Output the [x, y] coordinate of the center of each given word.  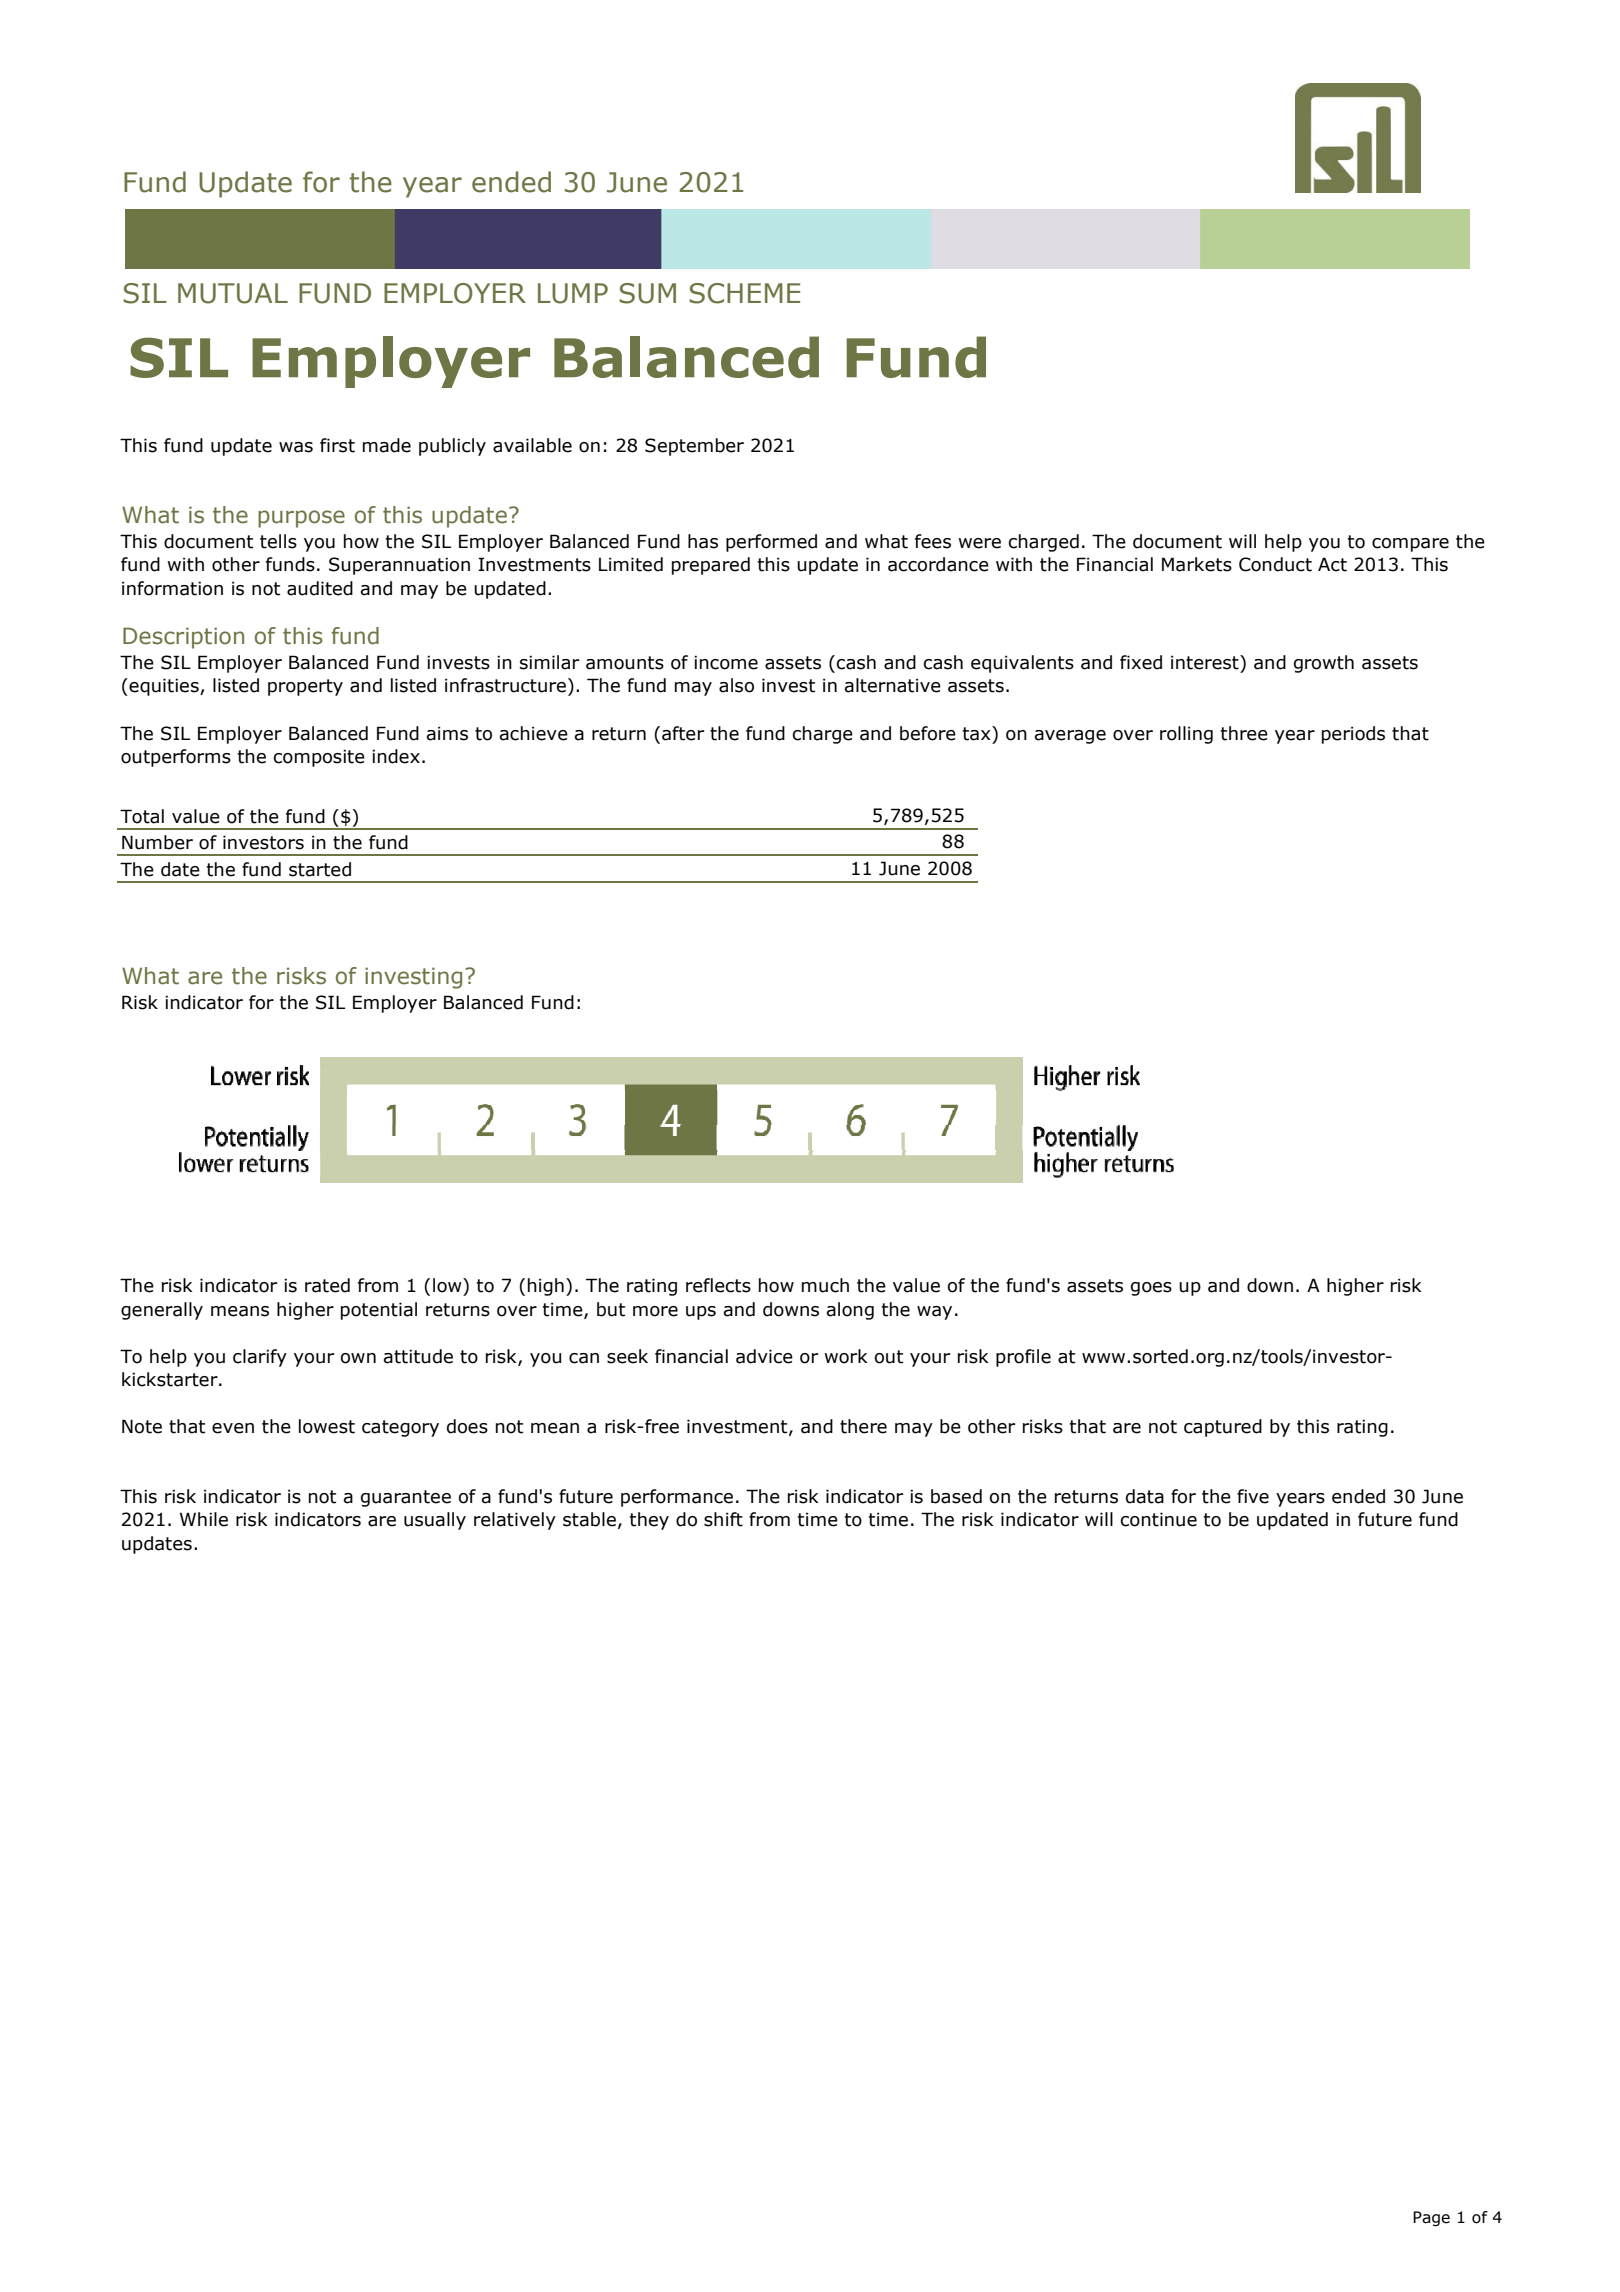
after [683, 733]
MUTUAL [233, 293]
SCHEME [744, 293]
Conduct [1275, 564]
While [204, 1519]
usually [435, 1521]
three [1244, 733]
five [1253, 1496]
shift [723, 1519]
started [320, 869]
